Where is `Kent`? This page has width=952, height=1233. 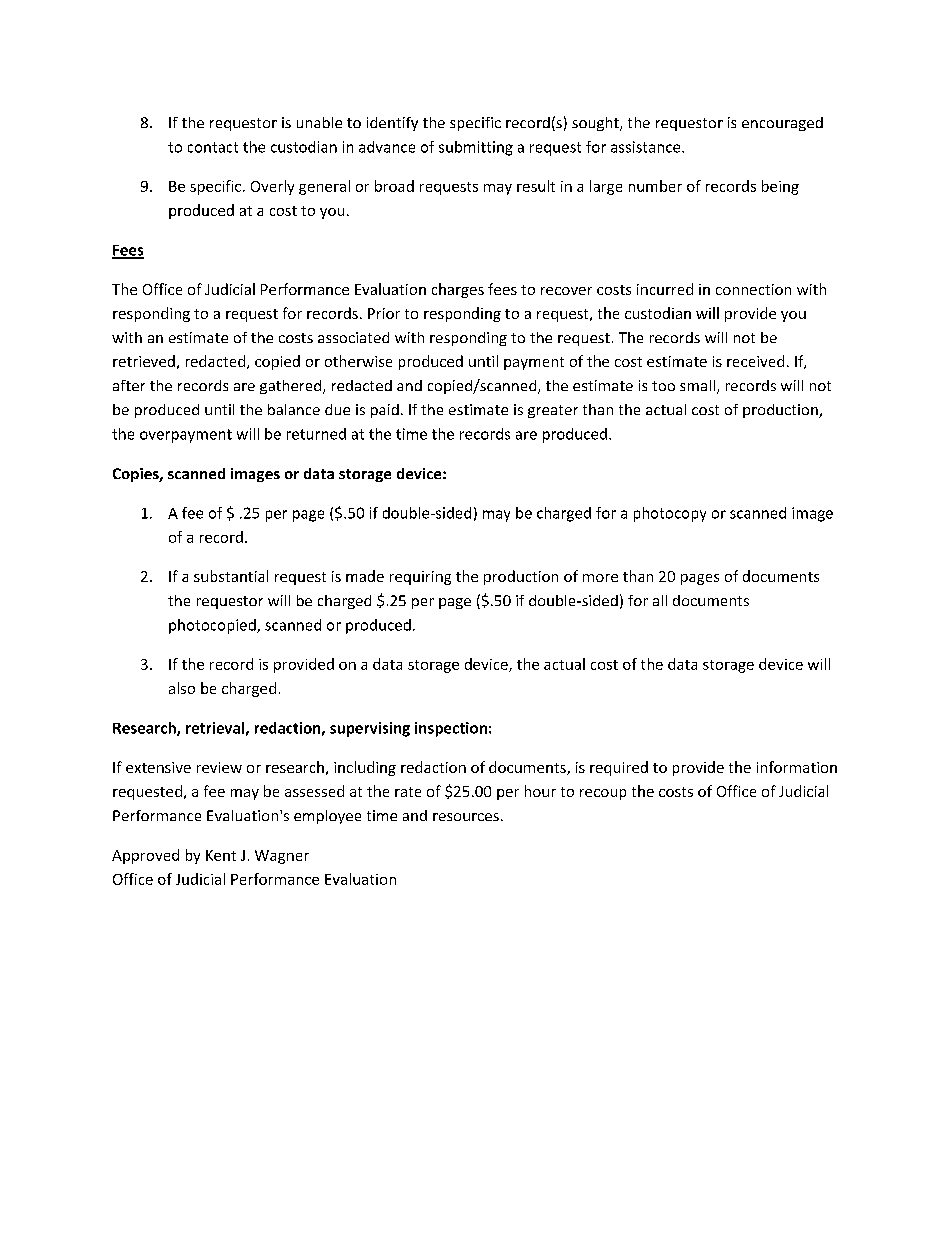
Kent is located at coordinates (221, 855).
